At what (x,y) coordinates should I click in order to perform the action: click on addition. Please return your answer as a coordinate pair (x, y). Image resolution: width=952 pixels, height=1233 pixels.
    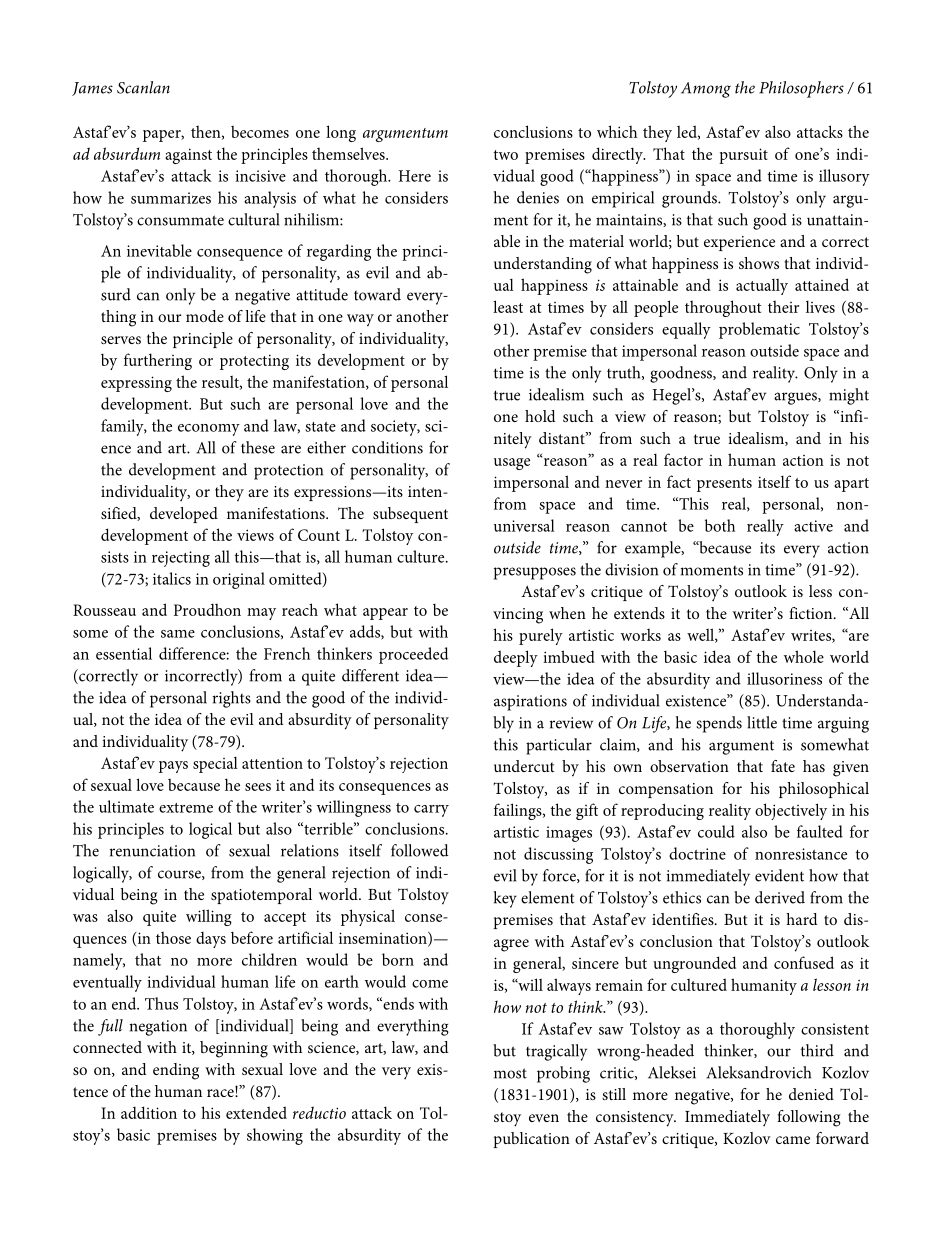
    Looking at the image, I should click on (149, 1112).
